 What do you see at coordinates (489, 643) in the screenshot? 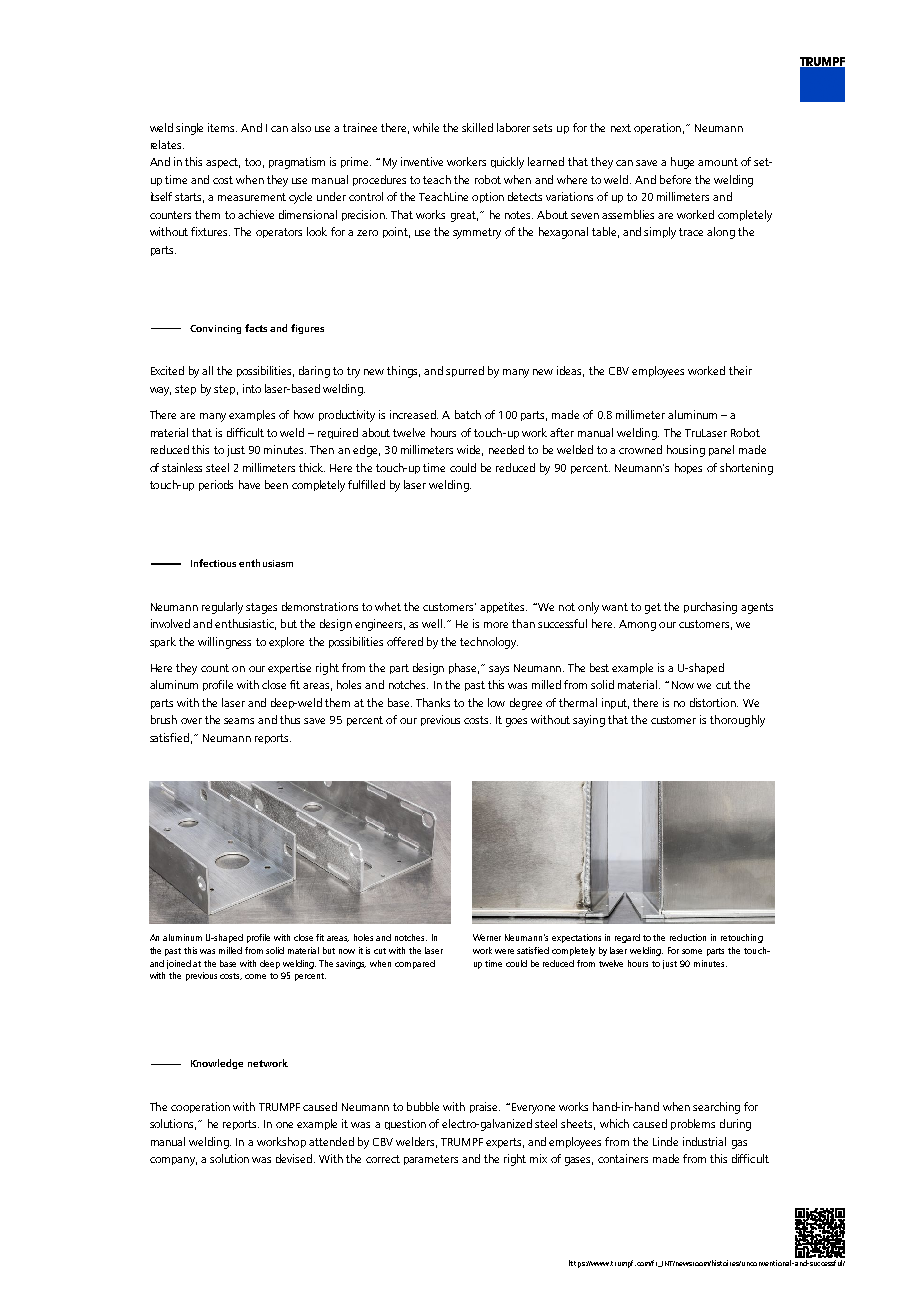
I see `technology` at bounding box center [489, 643].
